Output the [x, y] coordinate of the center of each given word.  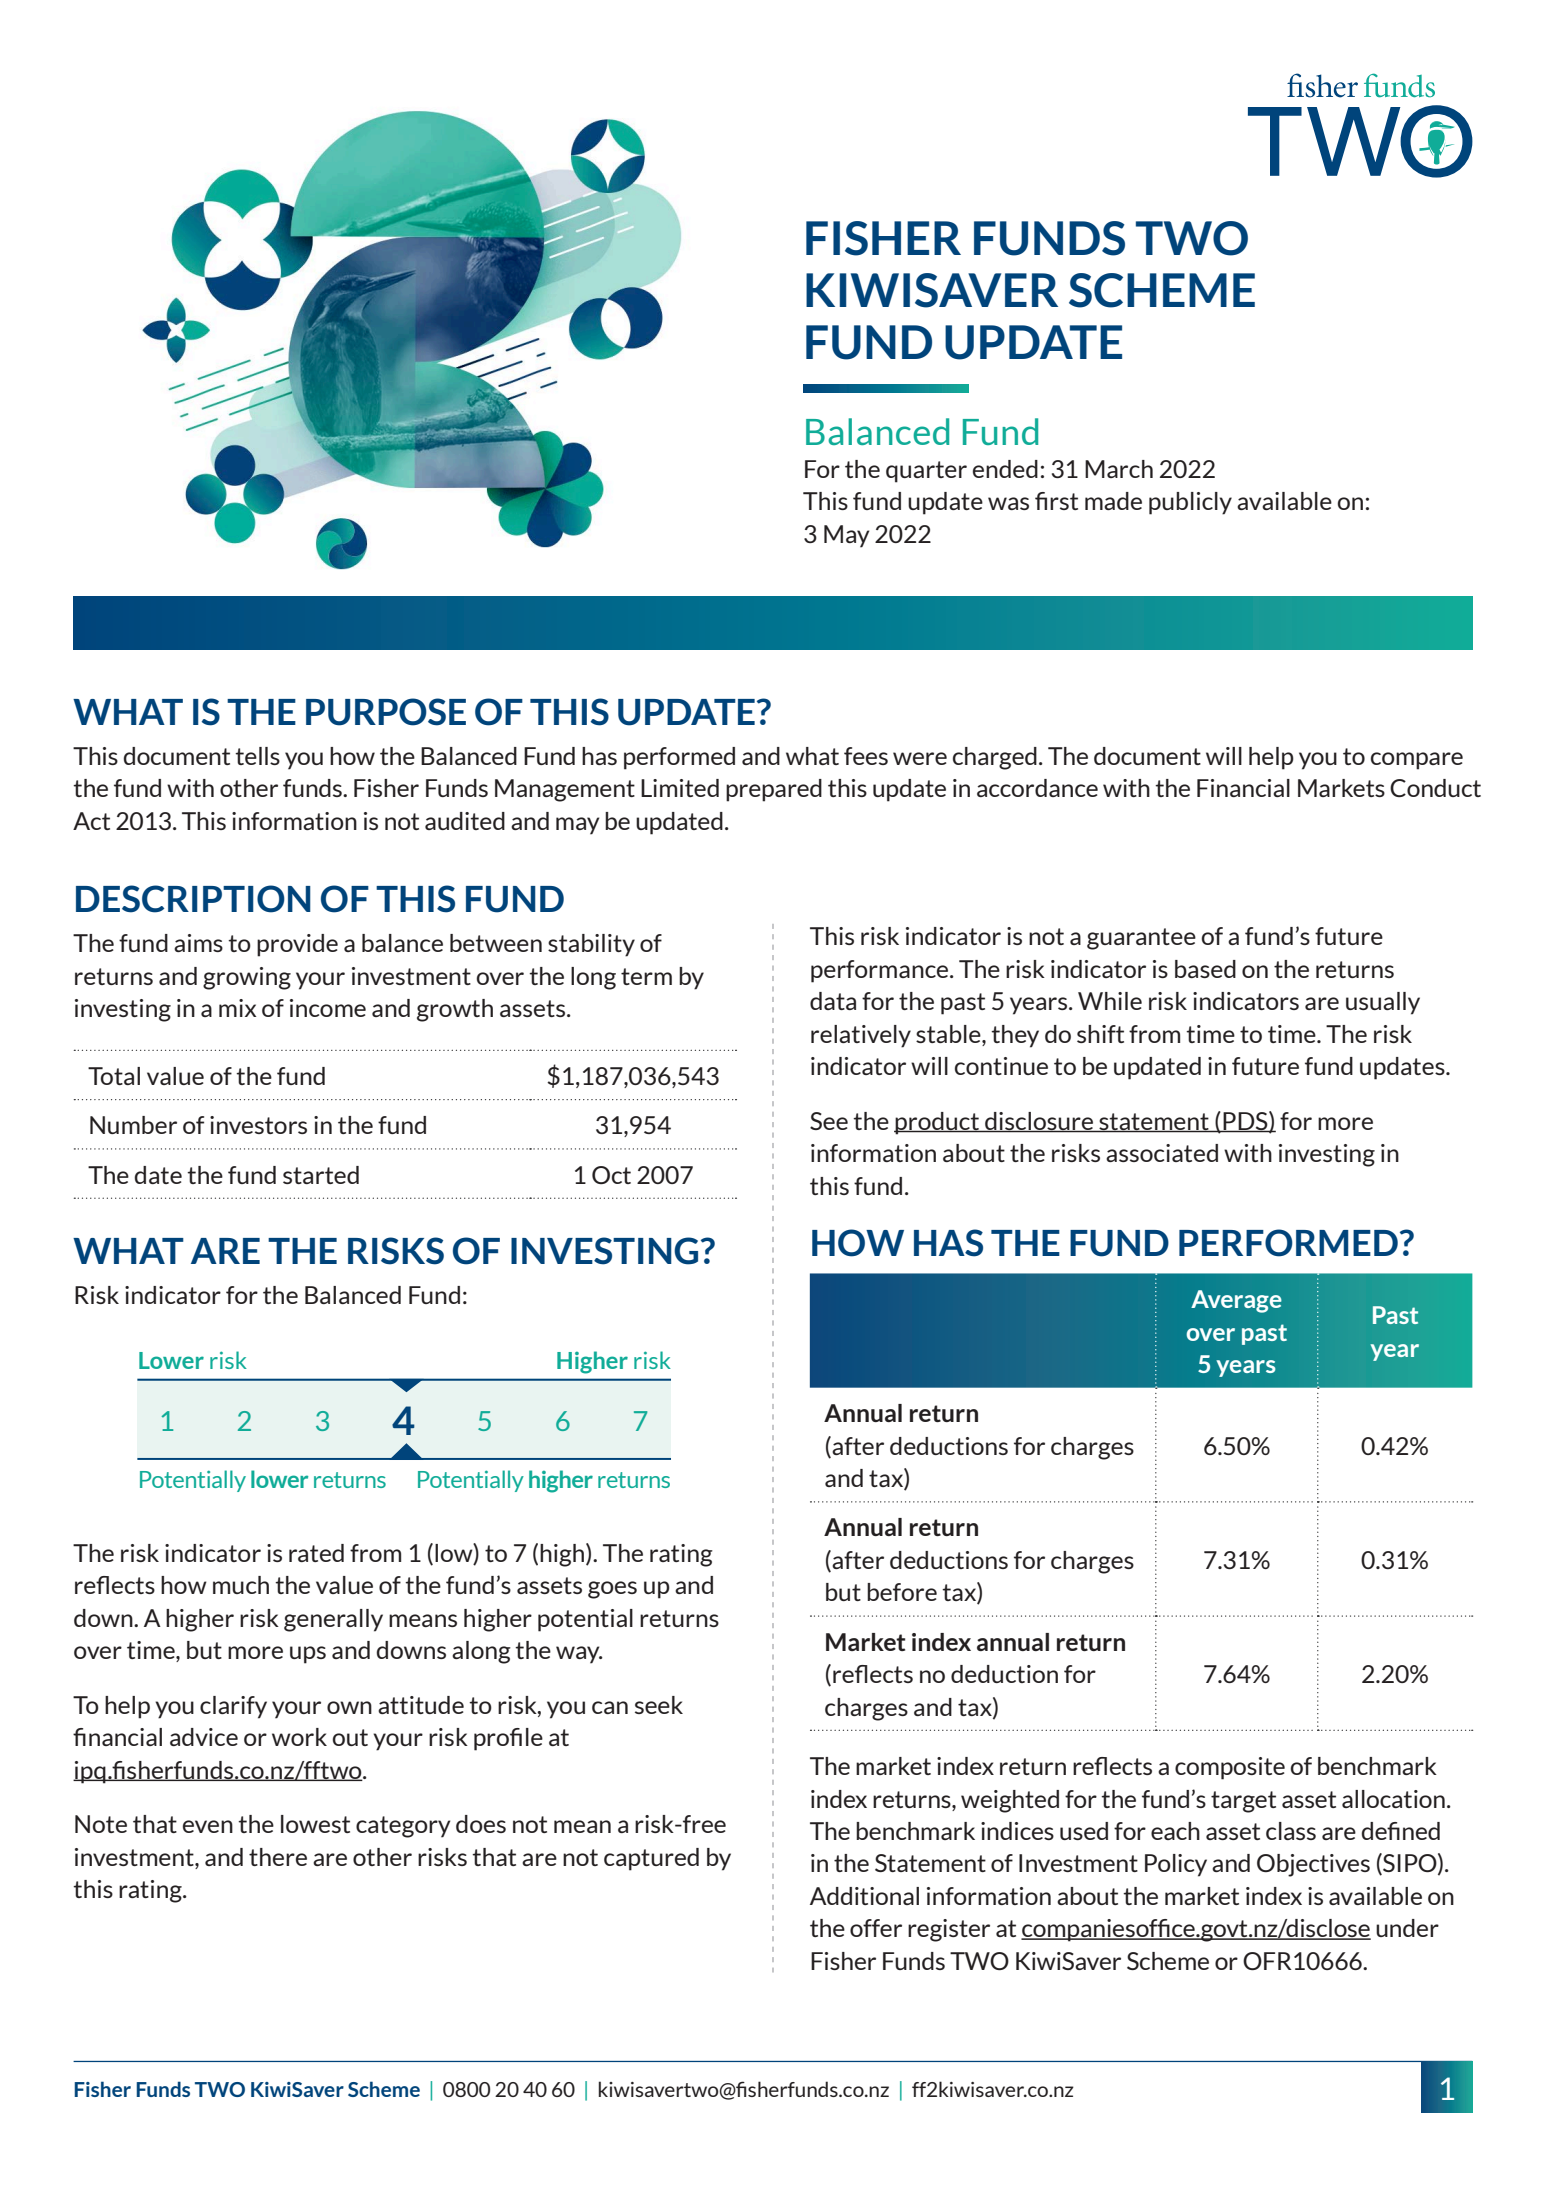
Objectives [1313, 1865]
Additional [864, 1896]
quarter [926, 472]
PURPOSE [386, 712]
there [278, 1857]
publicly [1190, 503]
